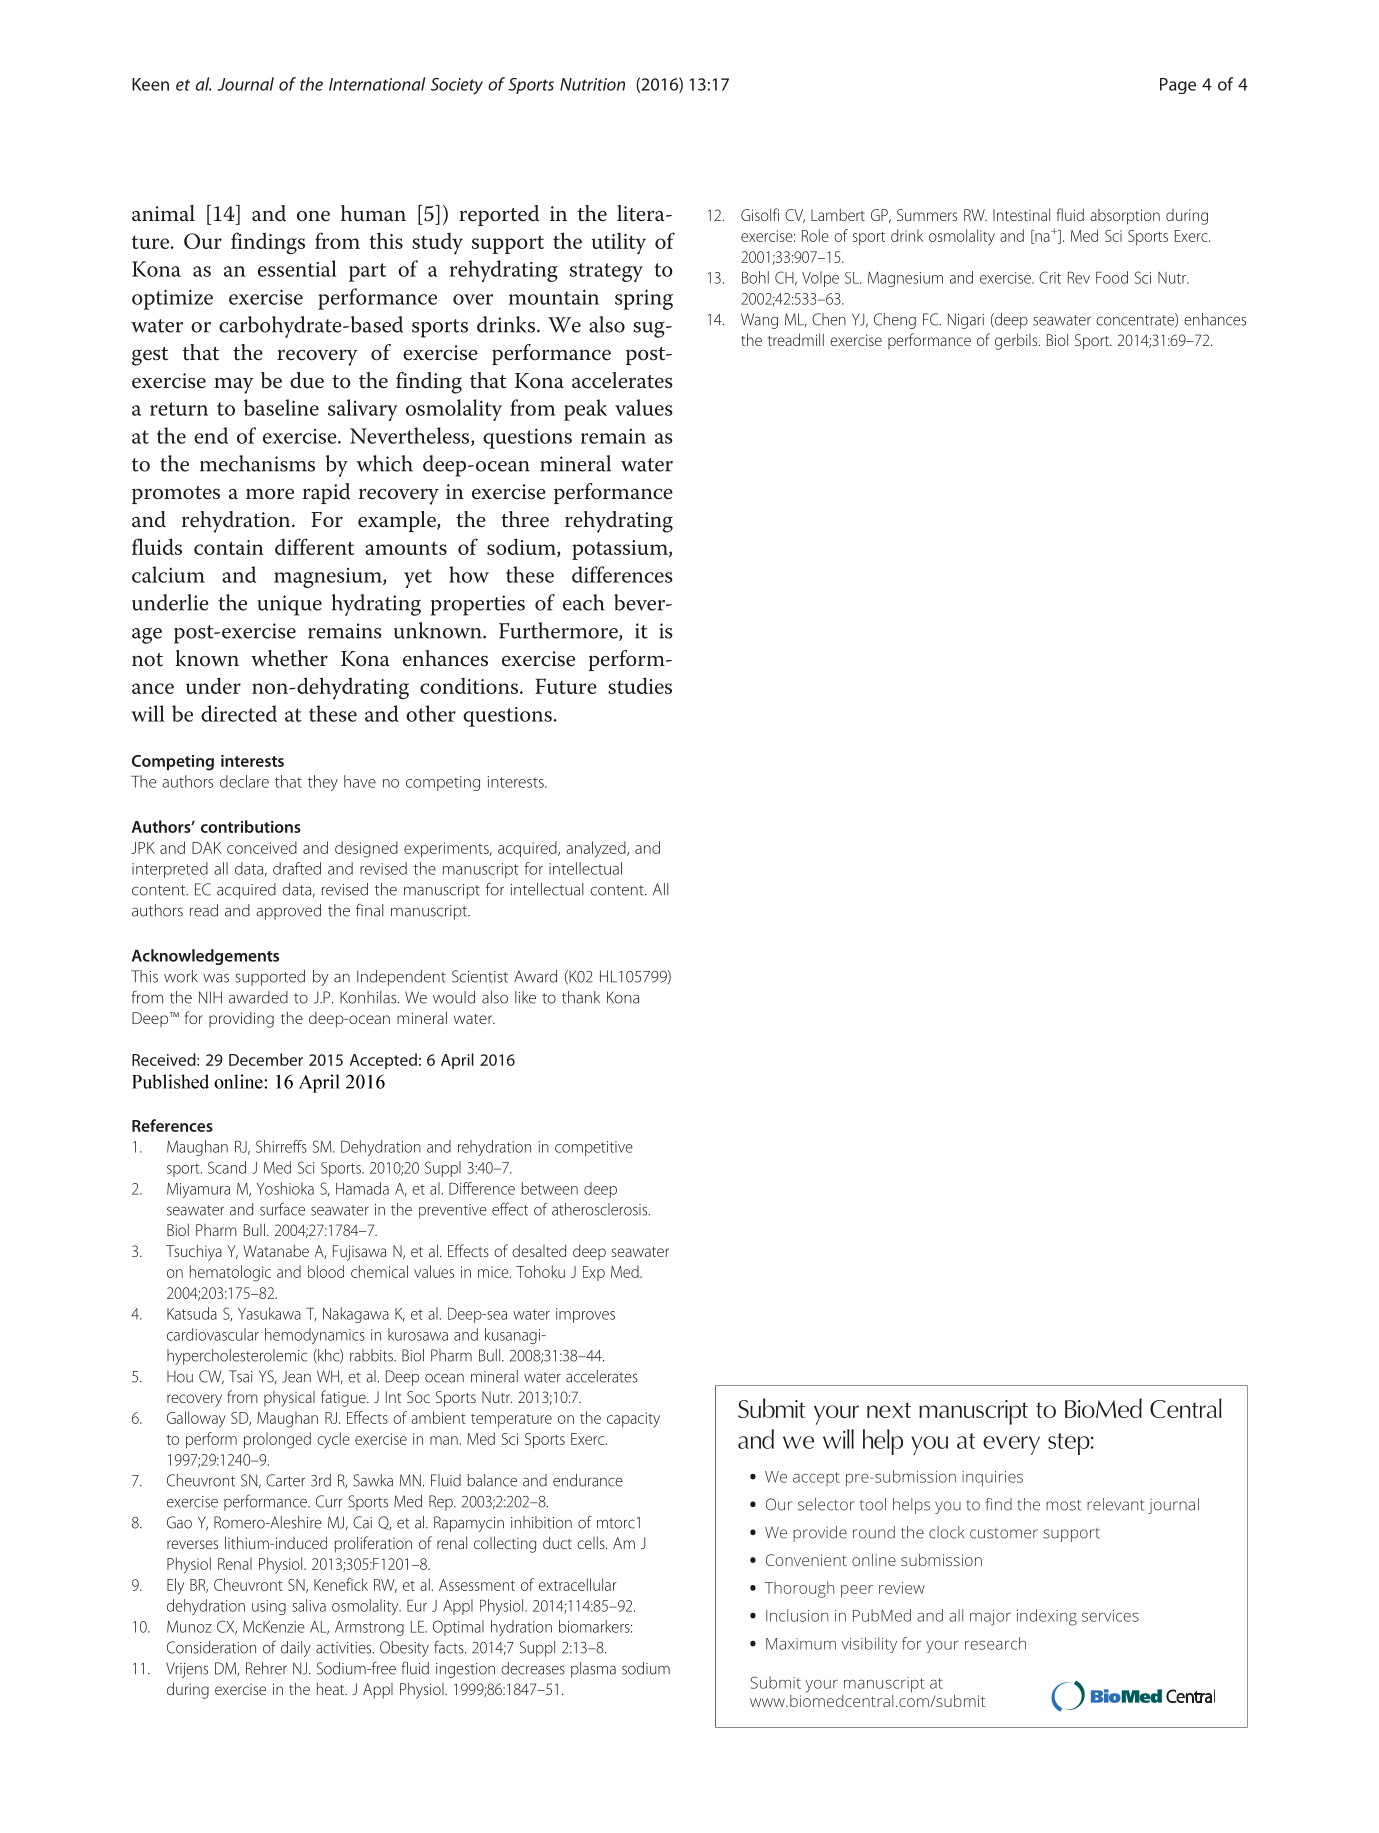 The width and height of the document is (1379, 1833). I want to click on utility, so click(619, 243).
